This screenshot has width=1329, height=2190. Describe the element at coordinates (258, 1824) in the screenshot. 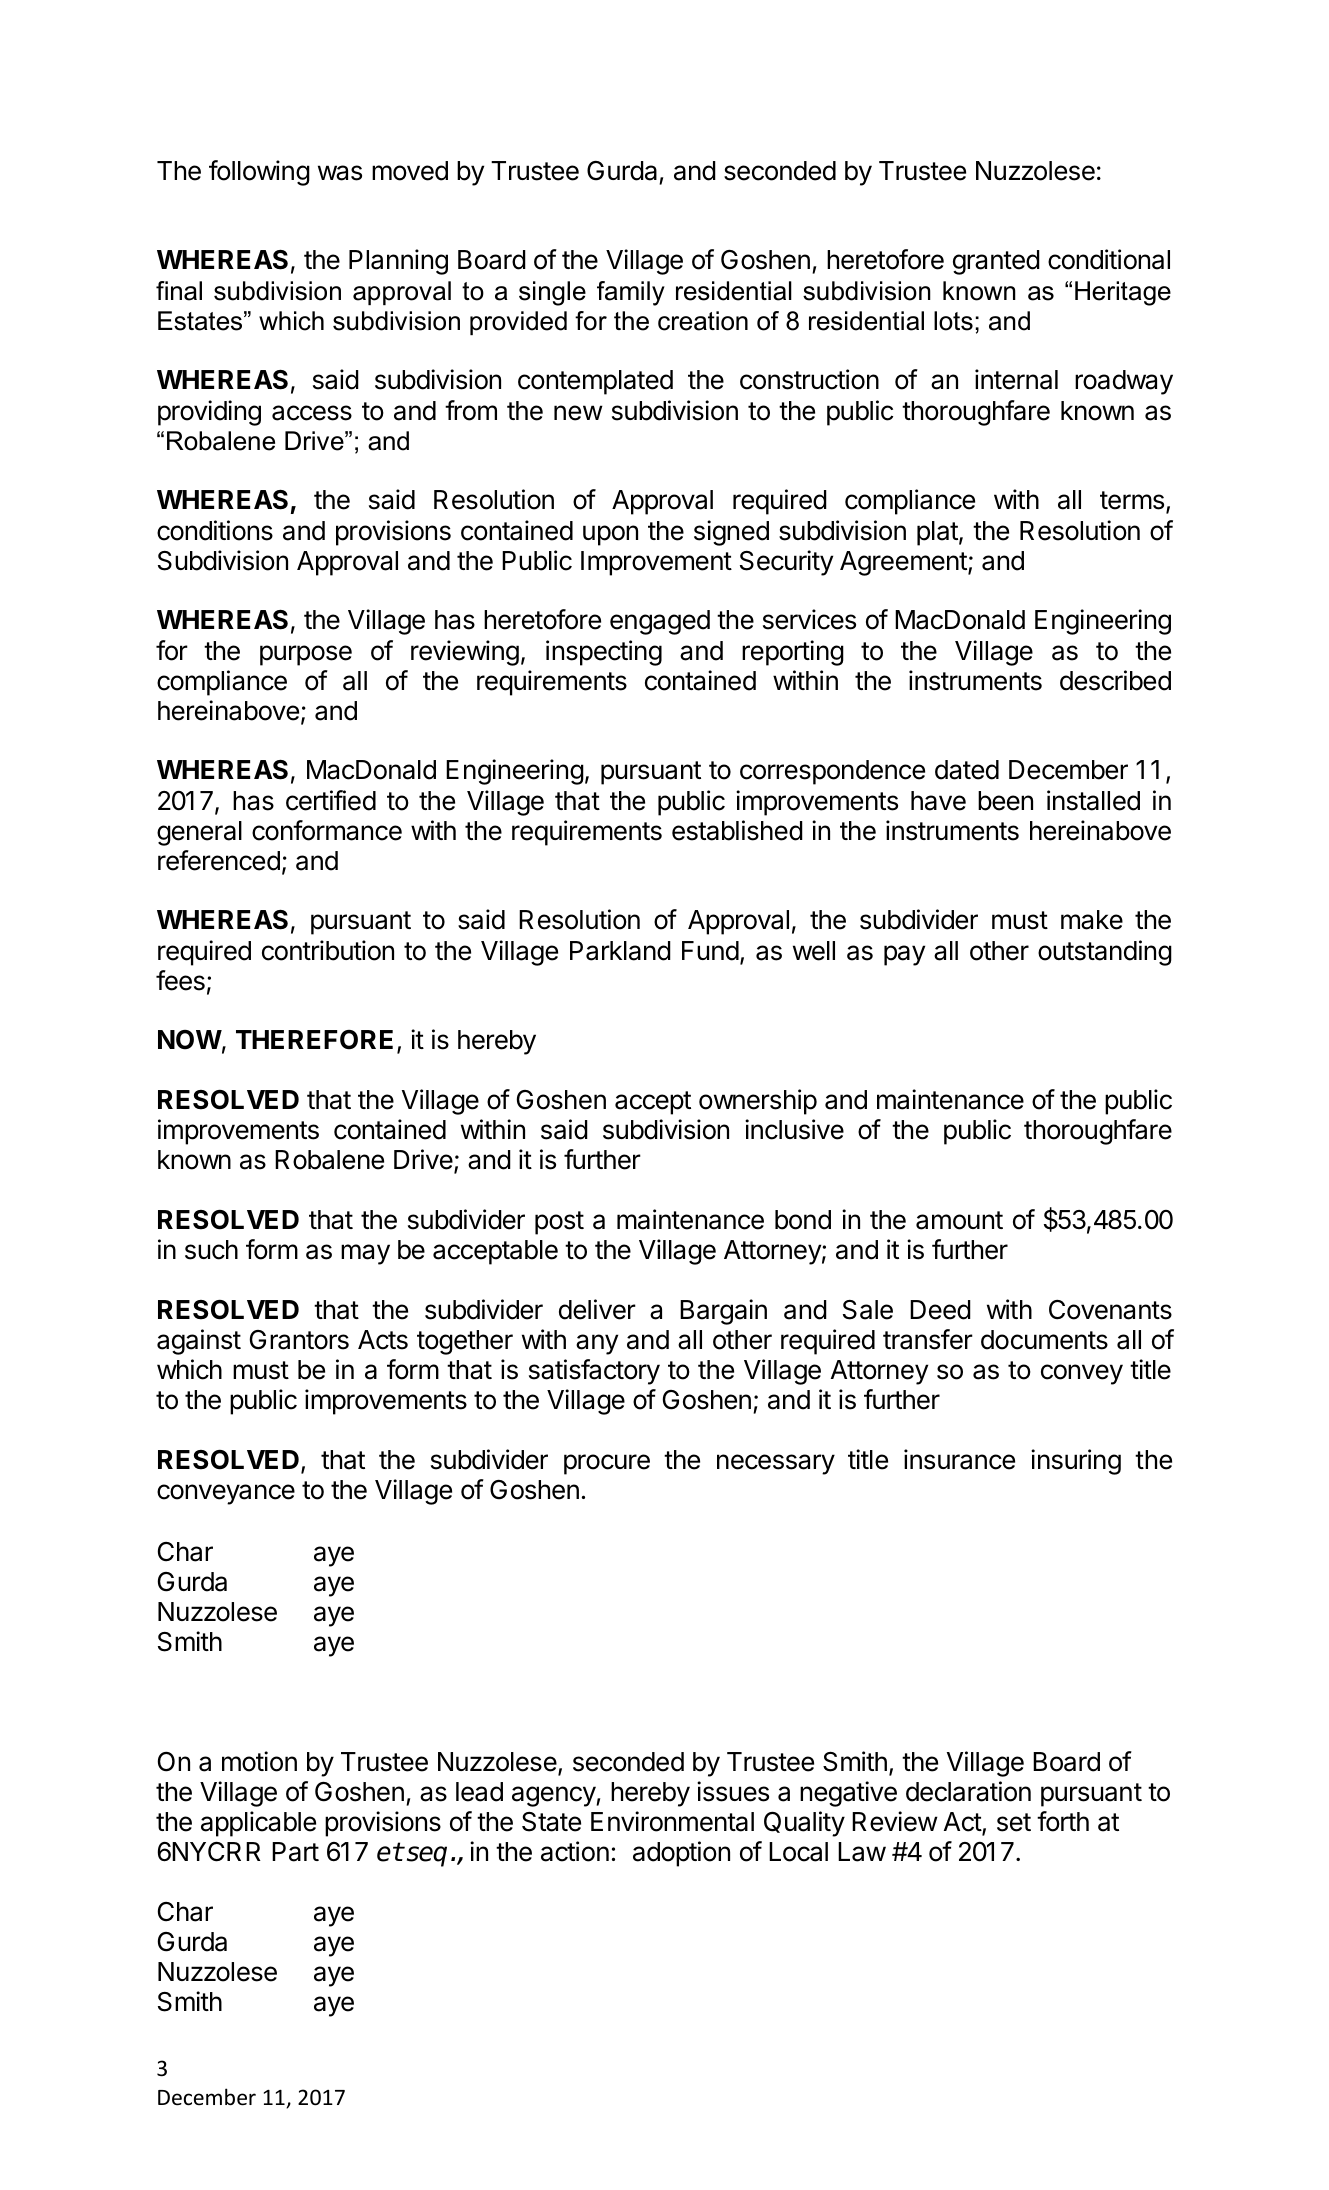

I see `applicable` at that location.
